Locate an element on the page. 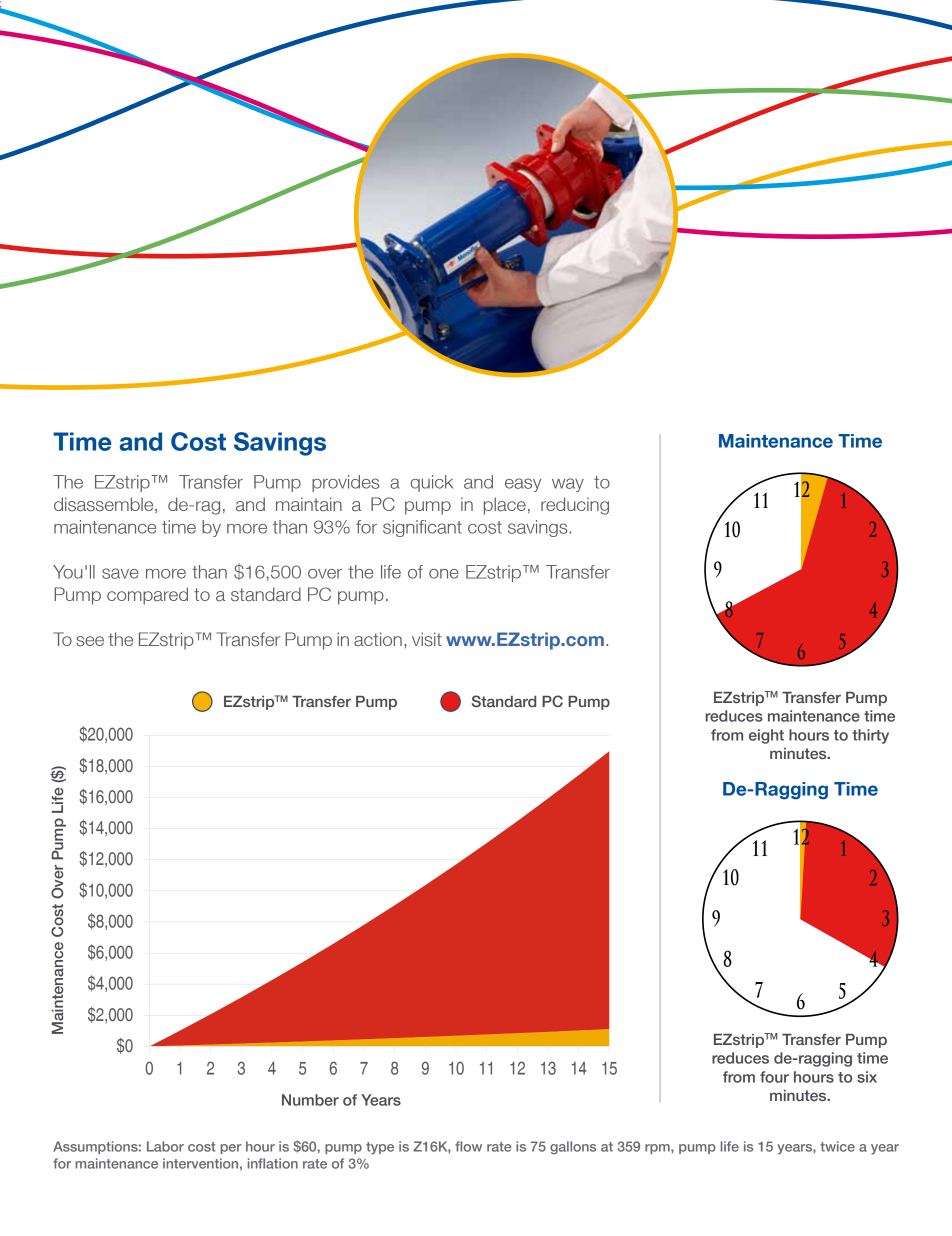 The width and height of the document is (952, 1236). thirty is located at coordinates (870, 736).
